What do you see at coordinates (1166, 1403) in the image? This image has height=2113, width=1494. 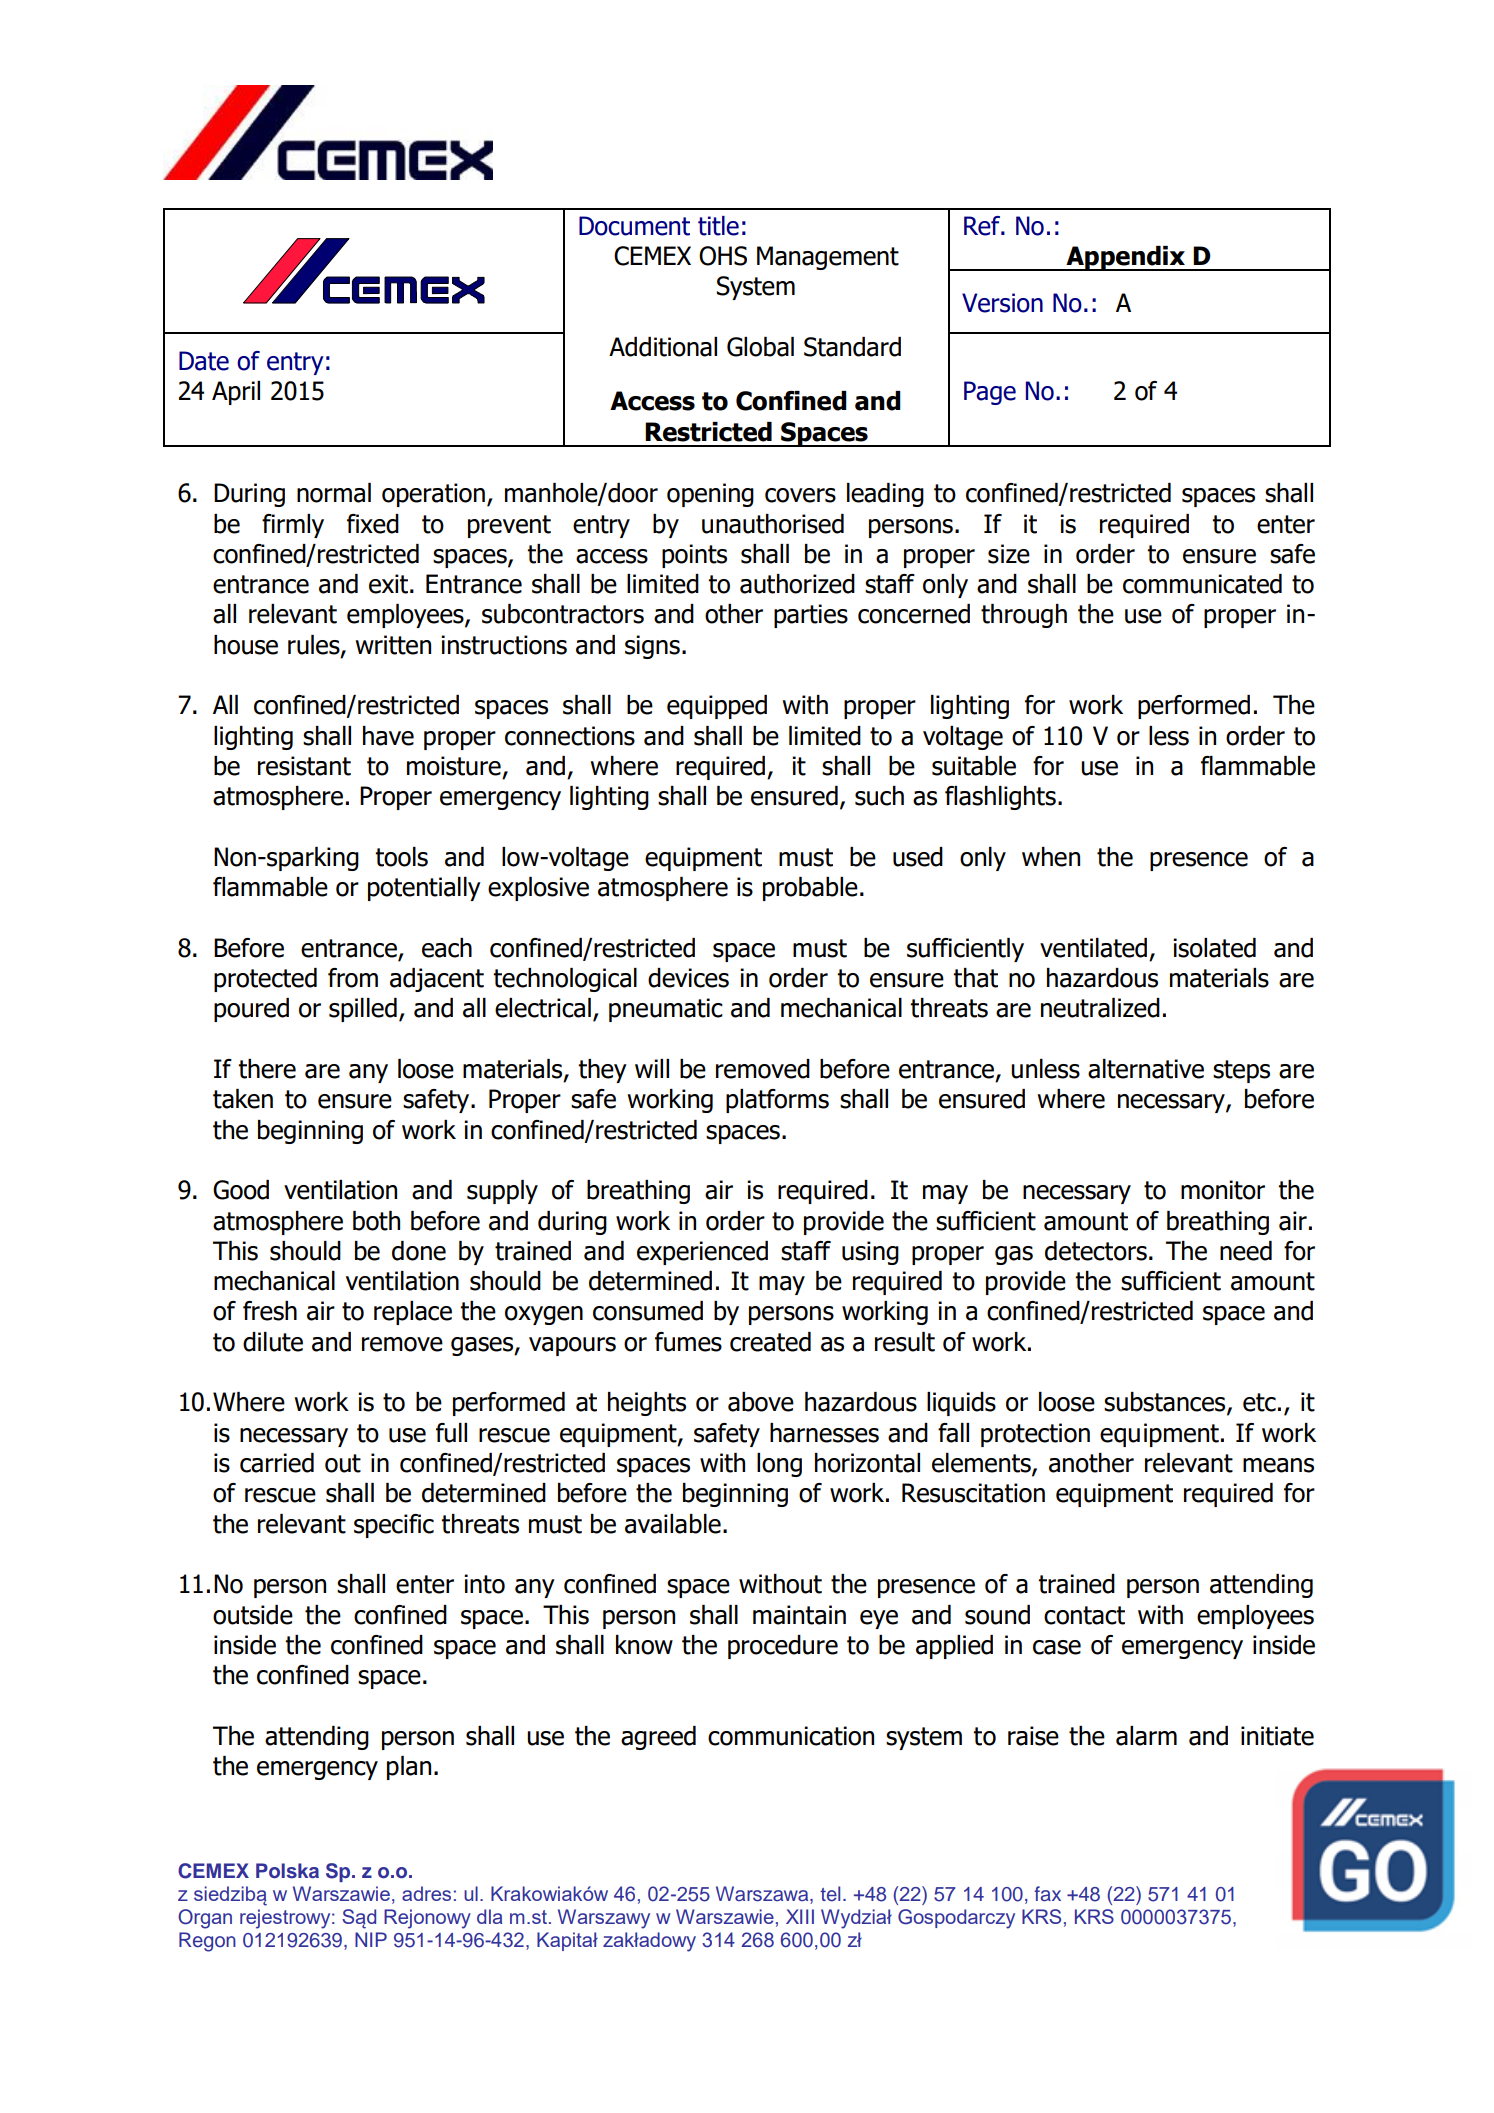 I see `substances` at bounding box center [1166, 1403].
